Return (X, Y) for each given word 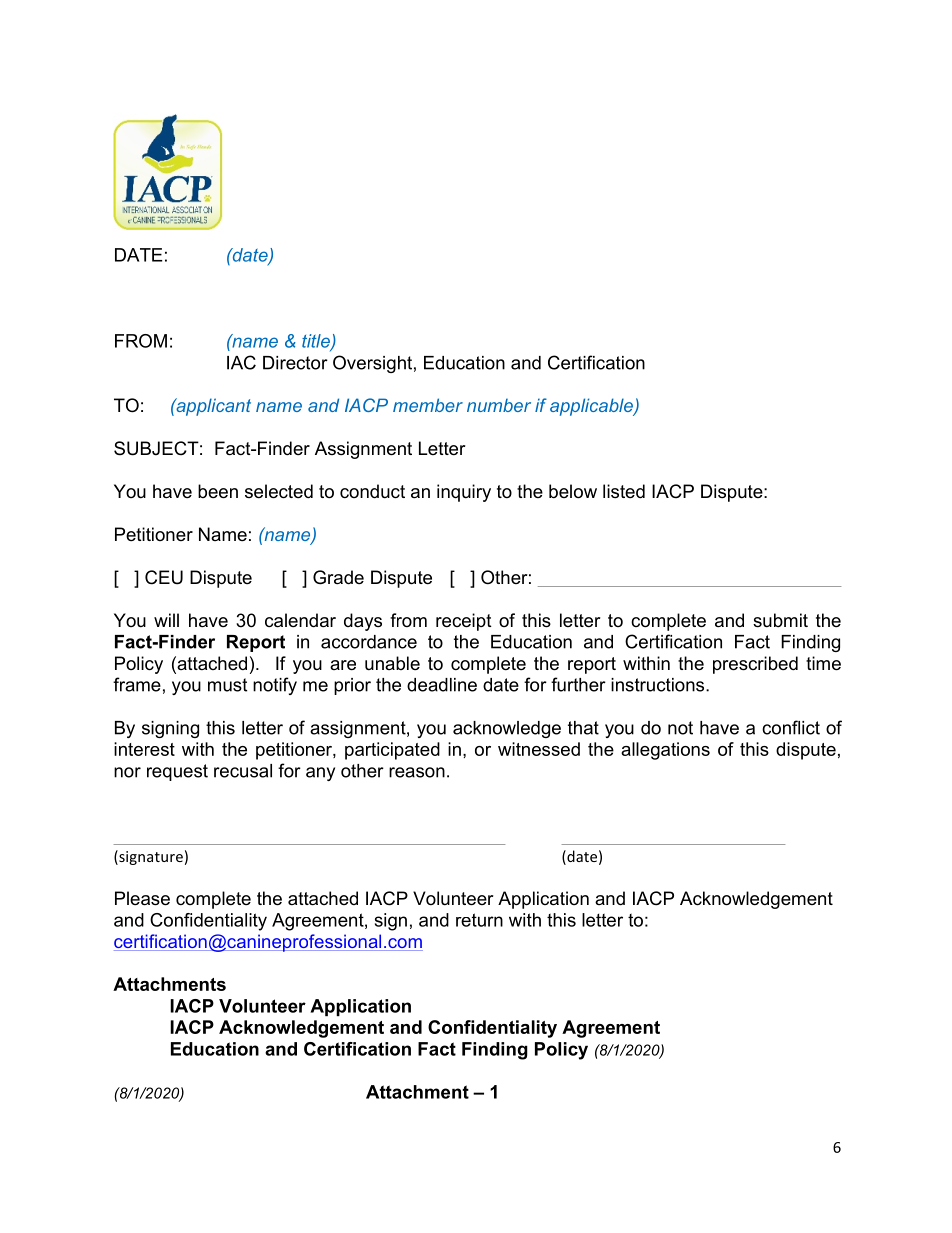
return (479, 920)
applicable (592, 407)
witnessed (539, 749)
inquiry (464, 493)
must (227, 685)
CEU (164, 577)
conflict (791, 727)
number (499, 405)
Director (295, 363)
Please (142, 898)
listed (624, 491)
